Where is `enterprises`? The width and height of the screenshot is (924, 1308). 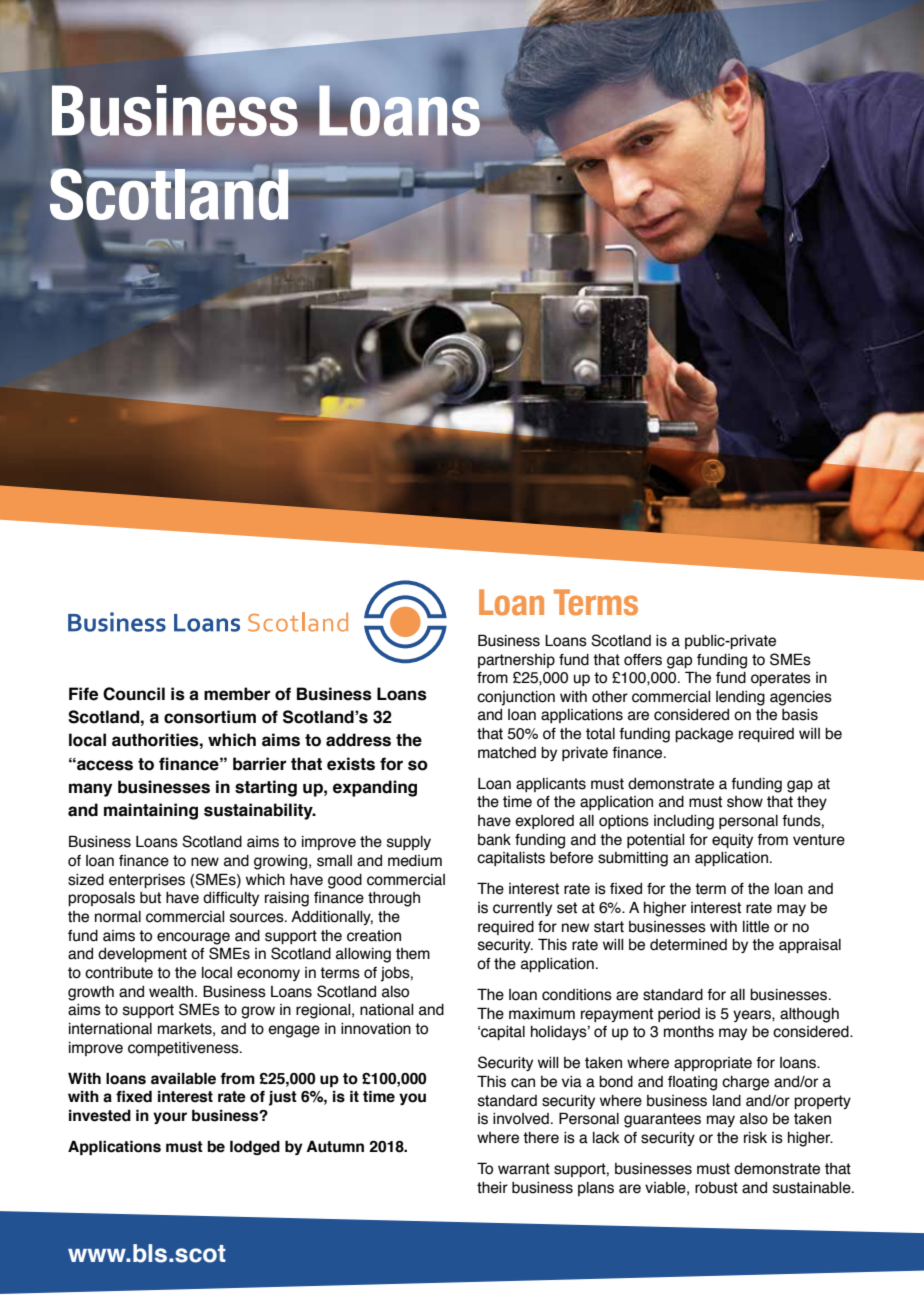
enterprises is located at coordinates (147, 881).
